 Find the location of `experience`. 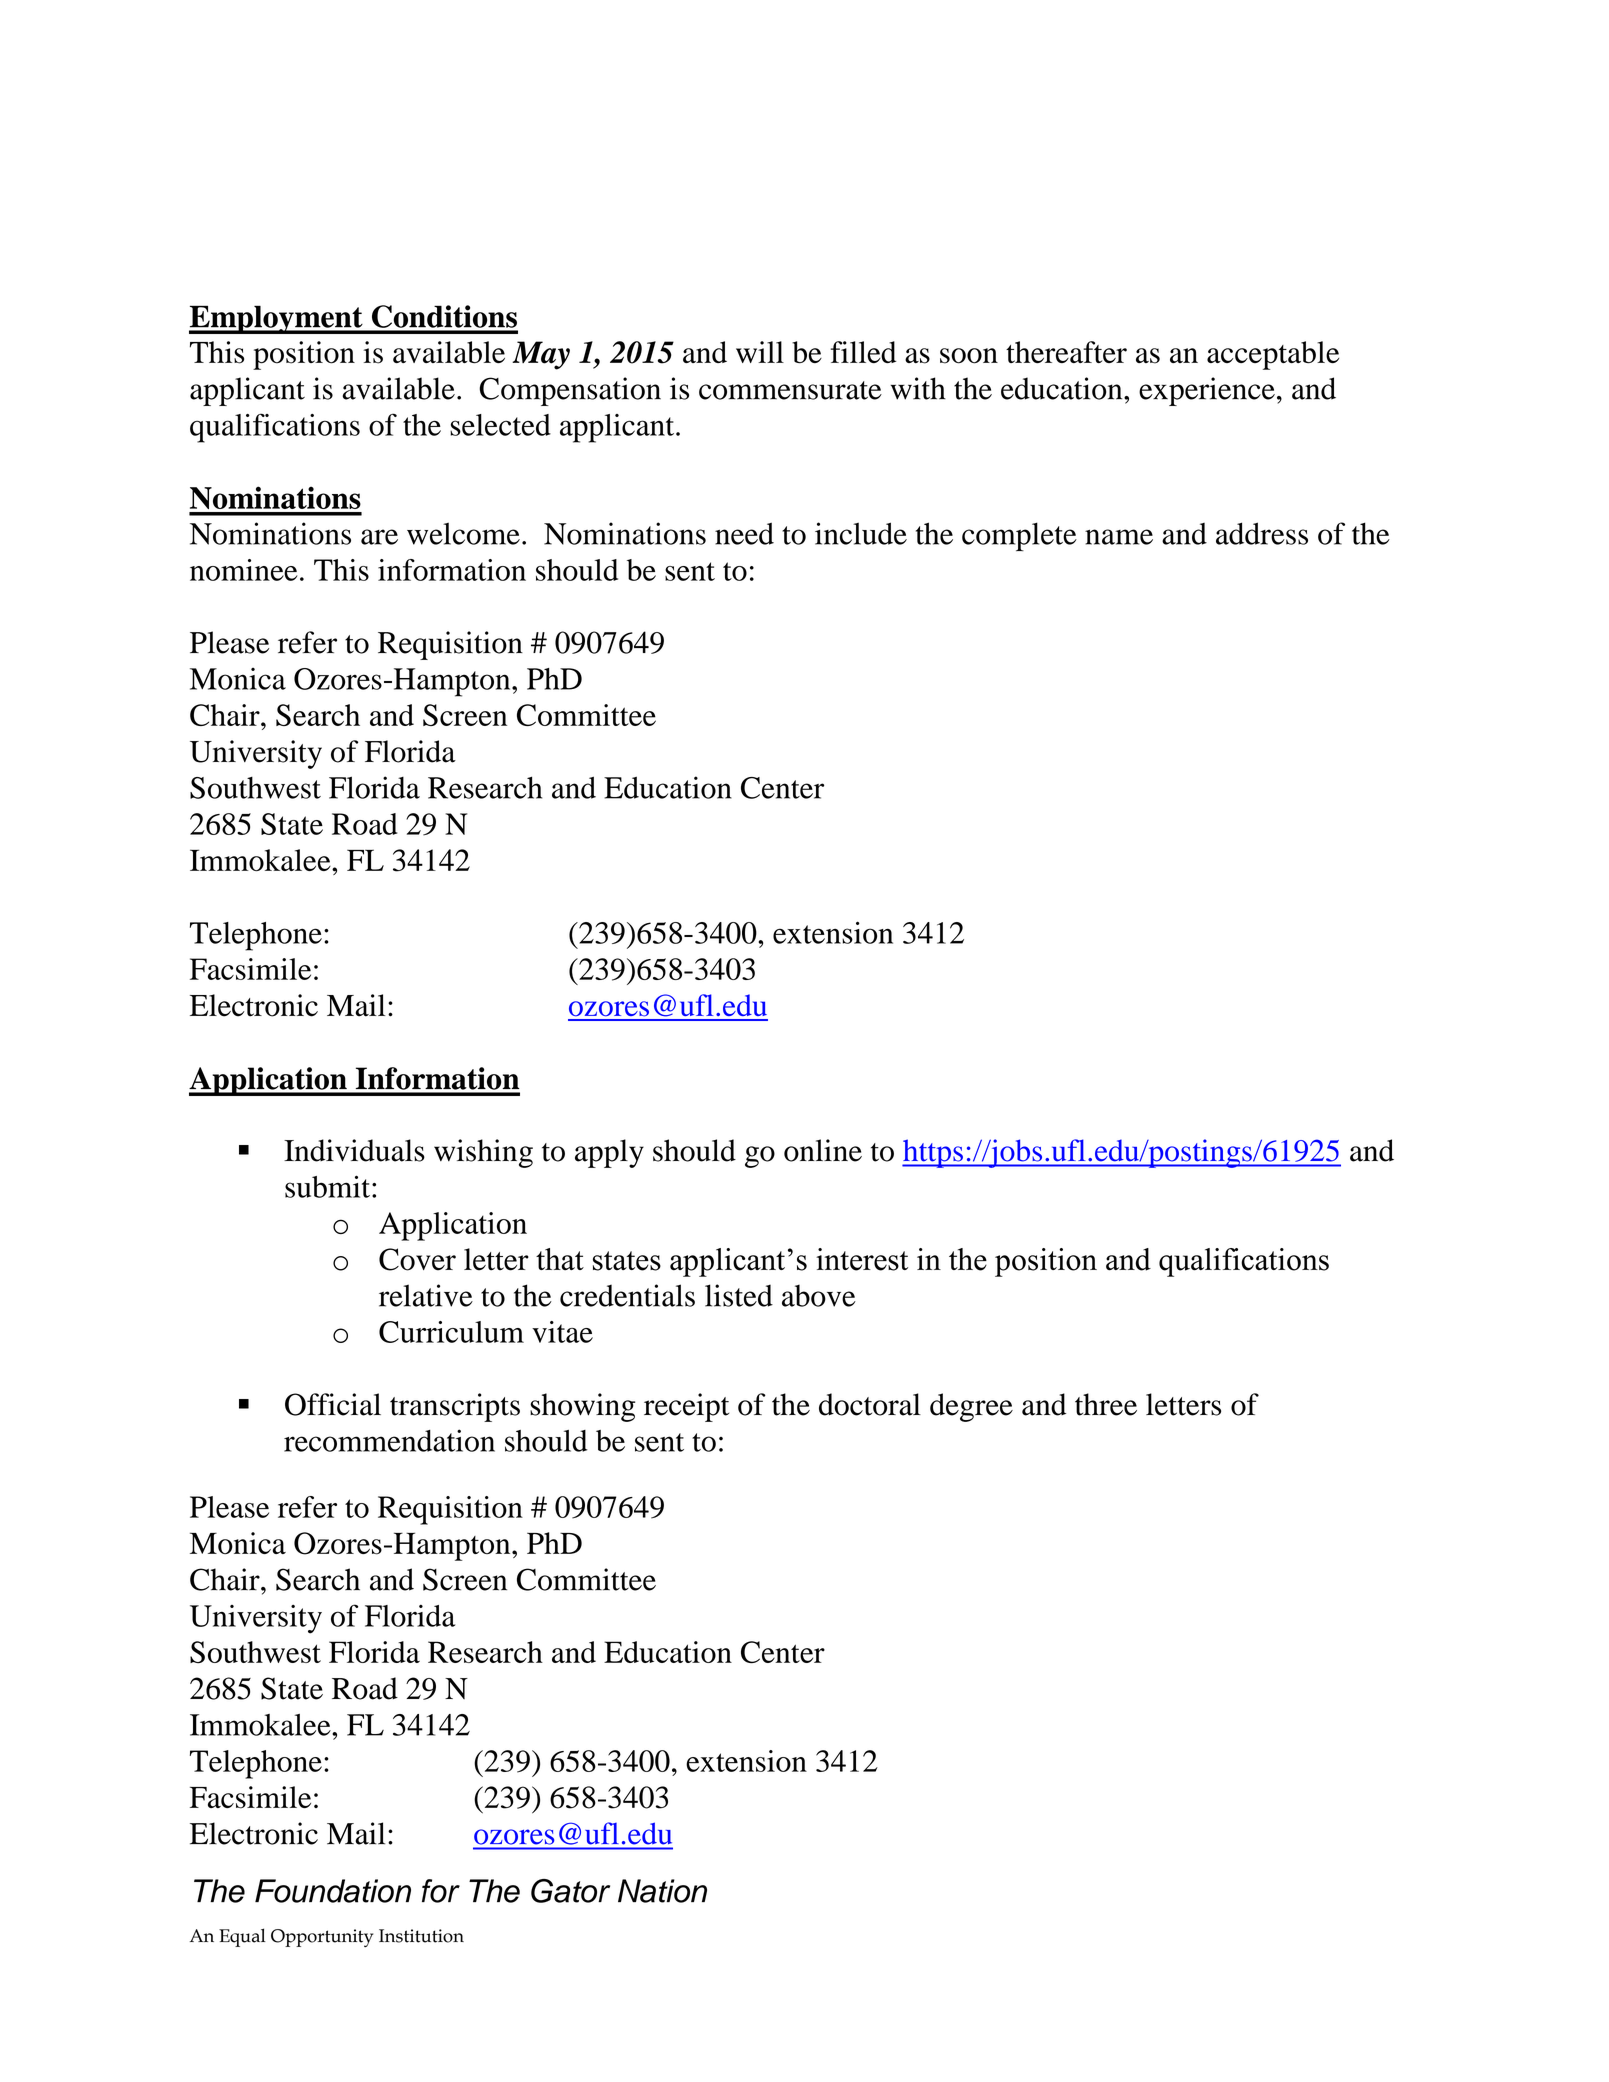

experience is located at coordinates (1207, 391).
